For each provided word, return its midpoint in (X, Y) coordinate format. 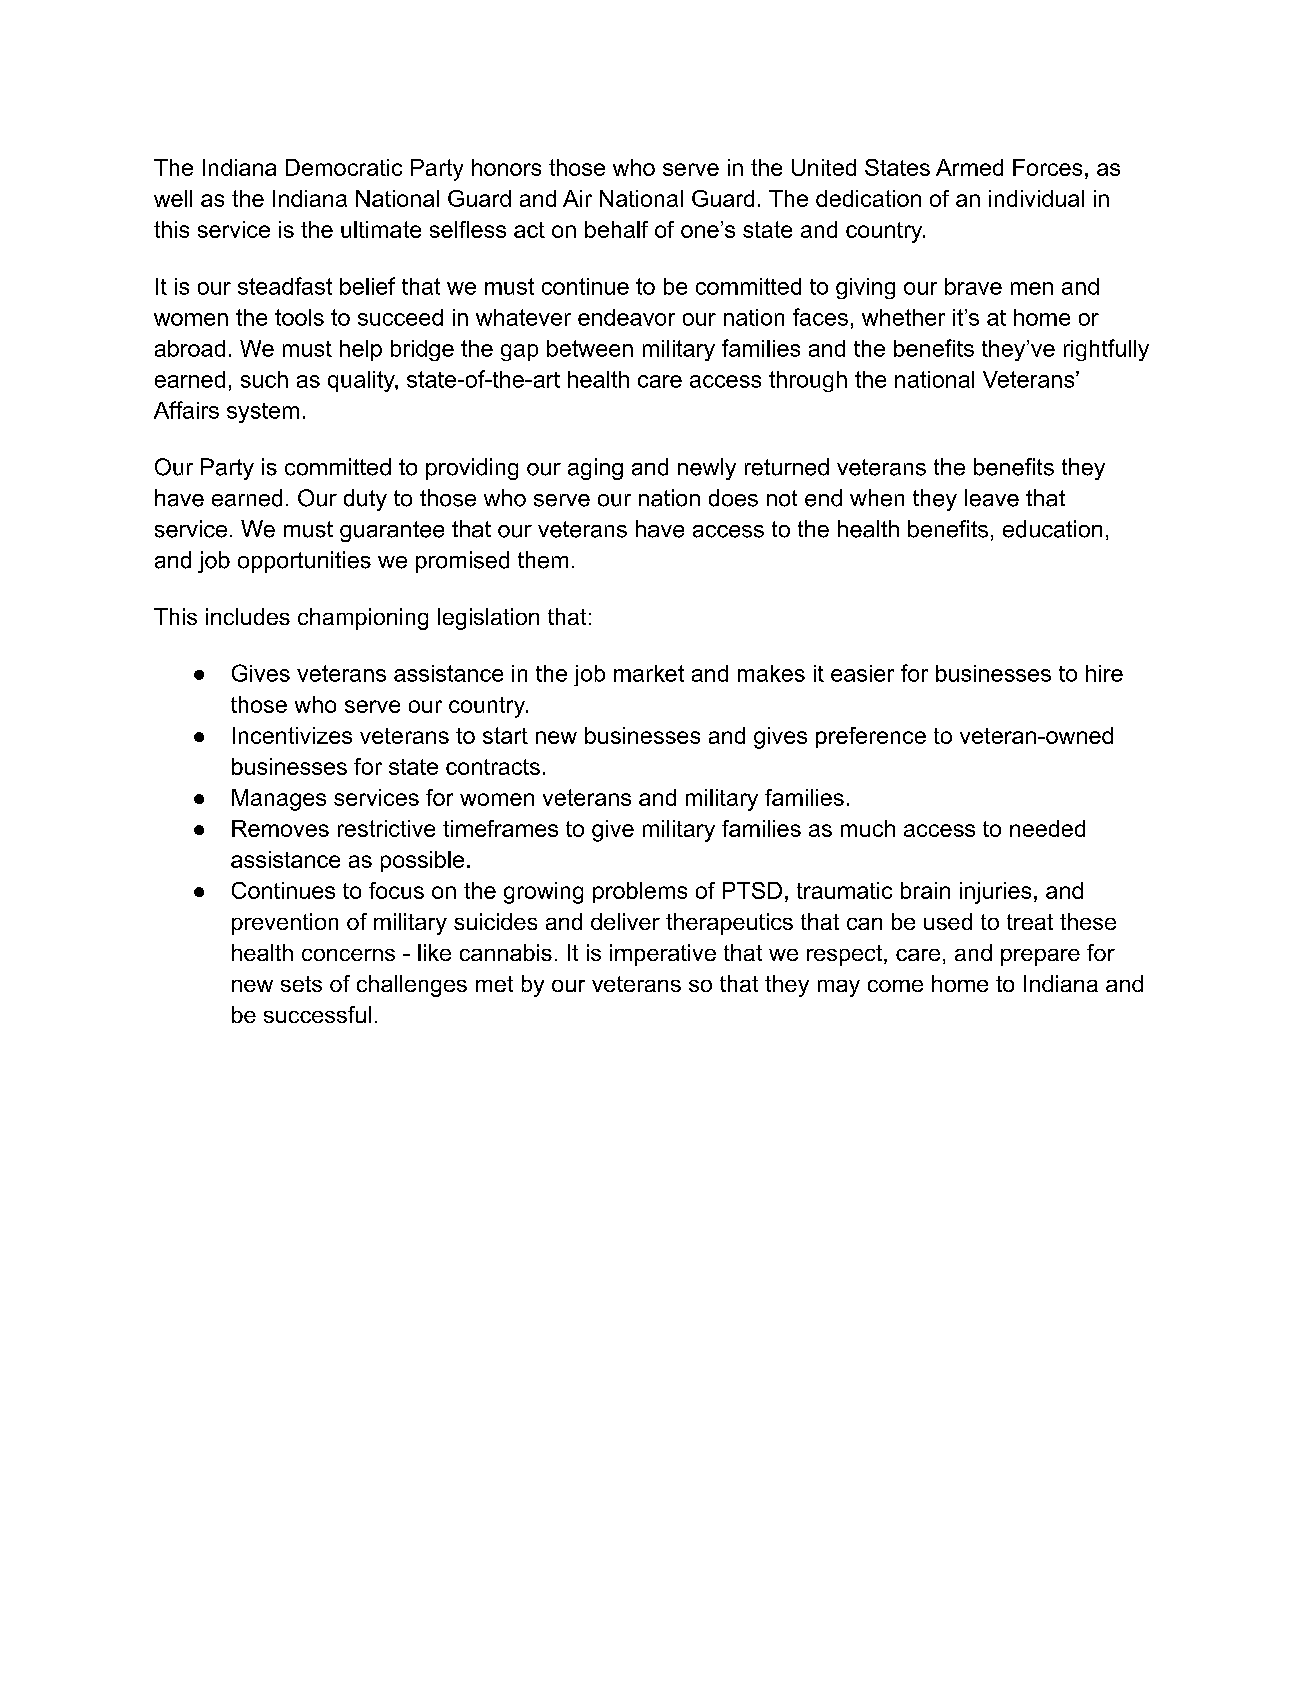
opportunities (304, 562)
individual (1036, 198)
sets (301, 984)
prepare (1040, 957)
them (543, 560)
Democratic (344, 167)
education (1052, 529)
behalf (616, 229)
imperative (663, 955)
